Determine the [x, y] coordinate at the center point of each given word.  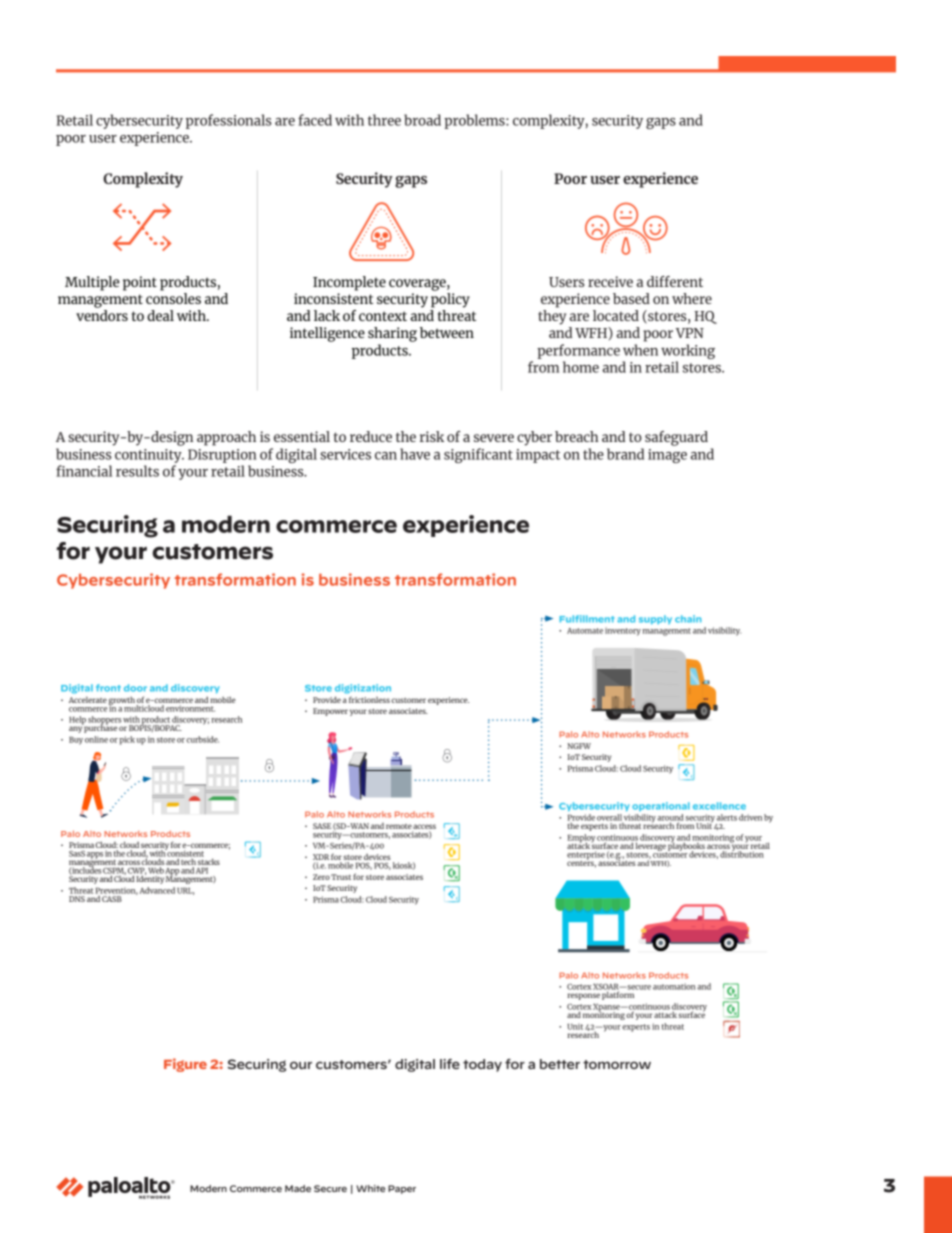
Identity [150, 879]
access [424, 826]
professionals [229, 121]
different [675, 281]
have [415, 454]
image [667, 456]
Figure [185, 1065]
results [137, 471]
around [670, 818]
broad [422, 120]
